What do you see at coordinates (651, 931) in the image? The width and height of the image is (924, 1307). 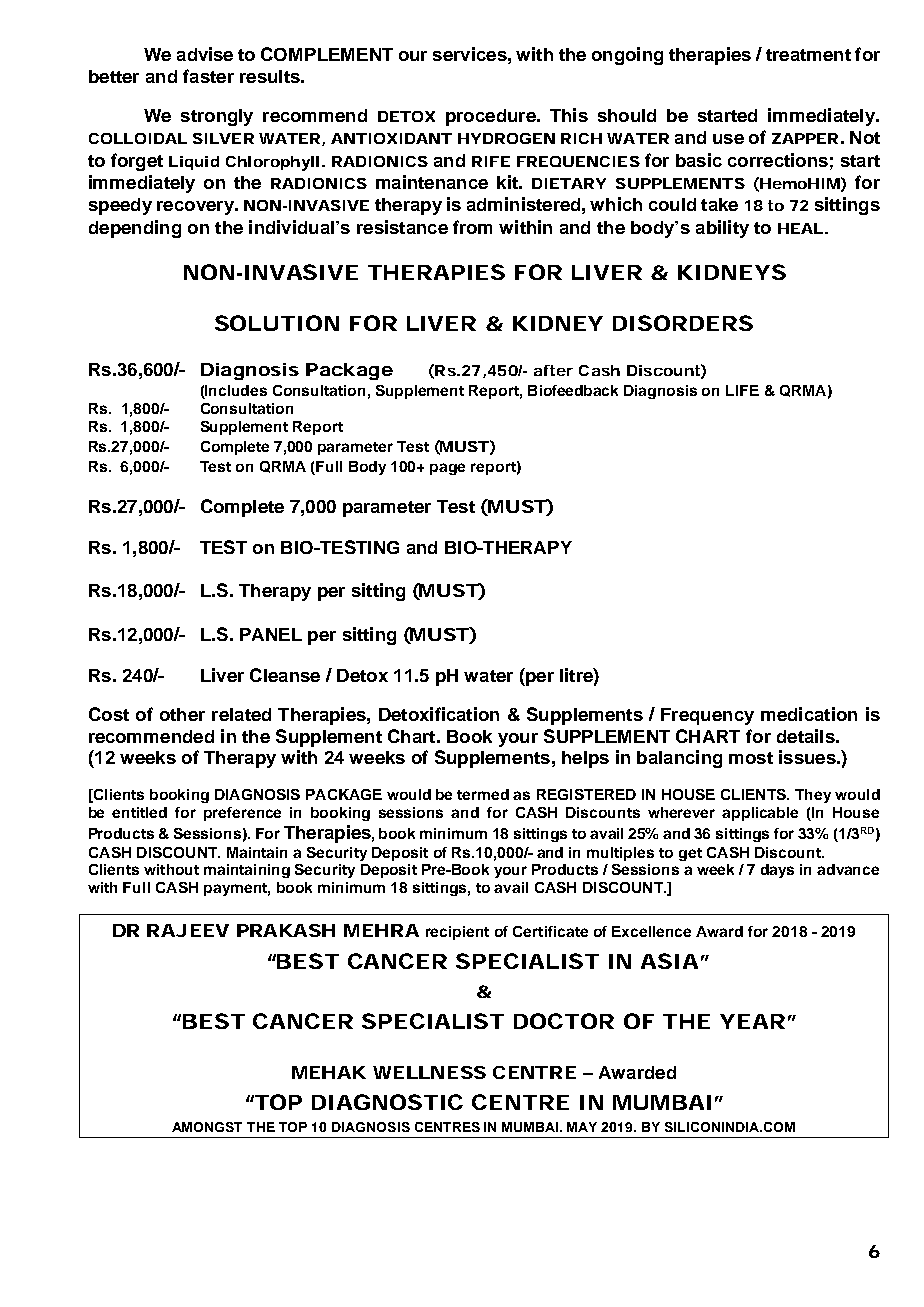 I see `Excellence` at bounding box center [651, 931].
